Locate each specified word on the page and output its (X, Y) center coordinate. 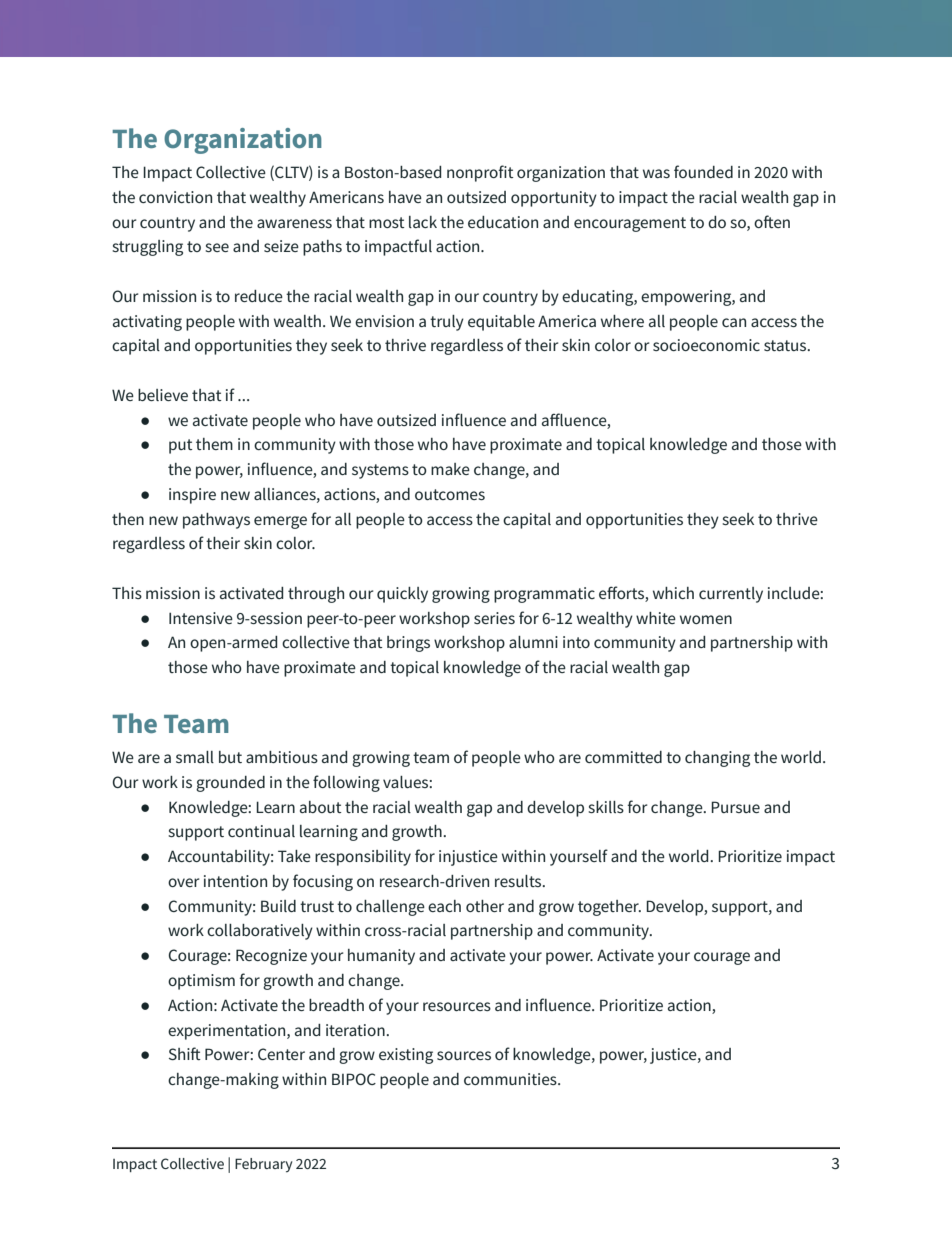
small (195, 757)
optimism (201, 982)
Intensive (201, 618)
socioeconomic (706, 345)
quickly (402, 595)
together (609, 908)
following (346, 783)
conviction (175, 197)
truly (447, 323)
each (444, 906)
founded (703, 171)
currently (731, 595)
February (264, 1165)
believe (163, 395)
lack (423, 222)
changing (717, 759)
